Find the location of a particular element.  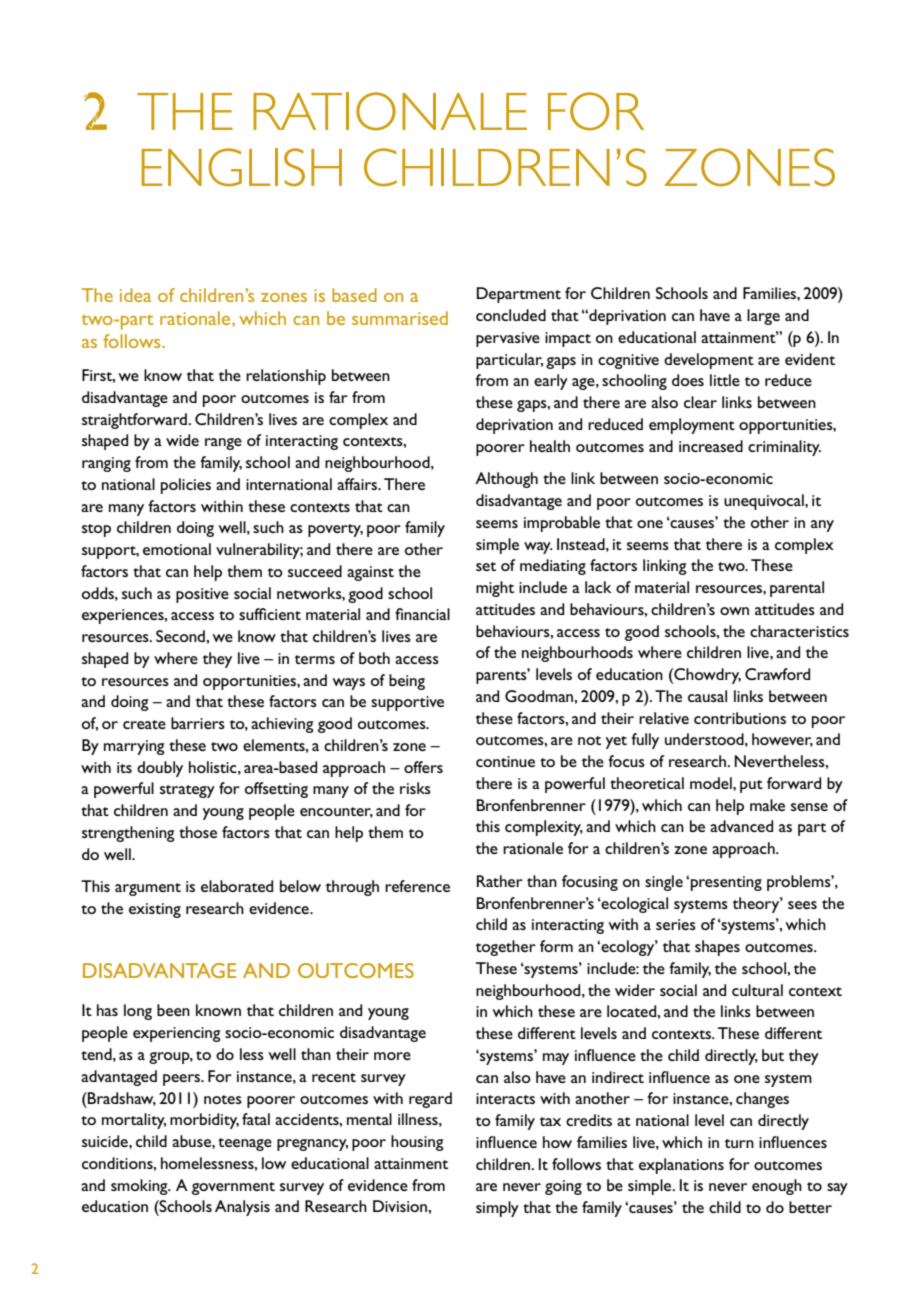

together is located at coordinates (506, 948).
